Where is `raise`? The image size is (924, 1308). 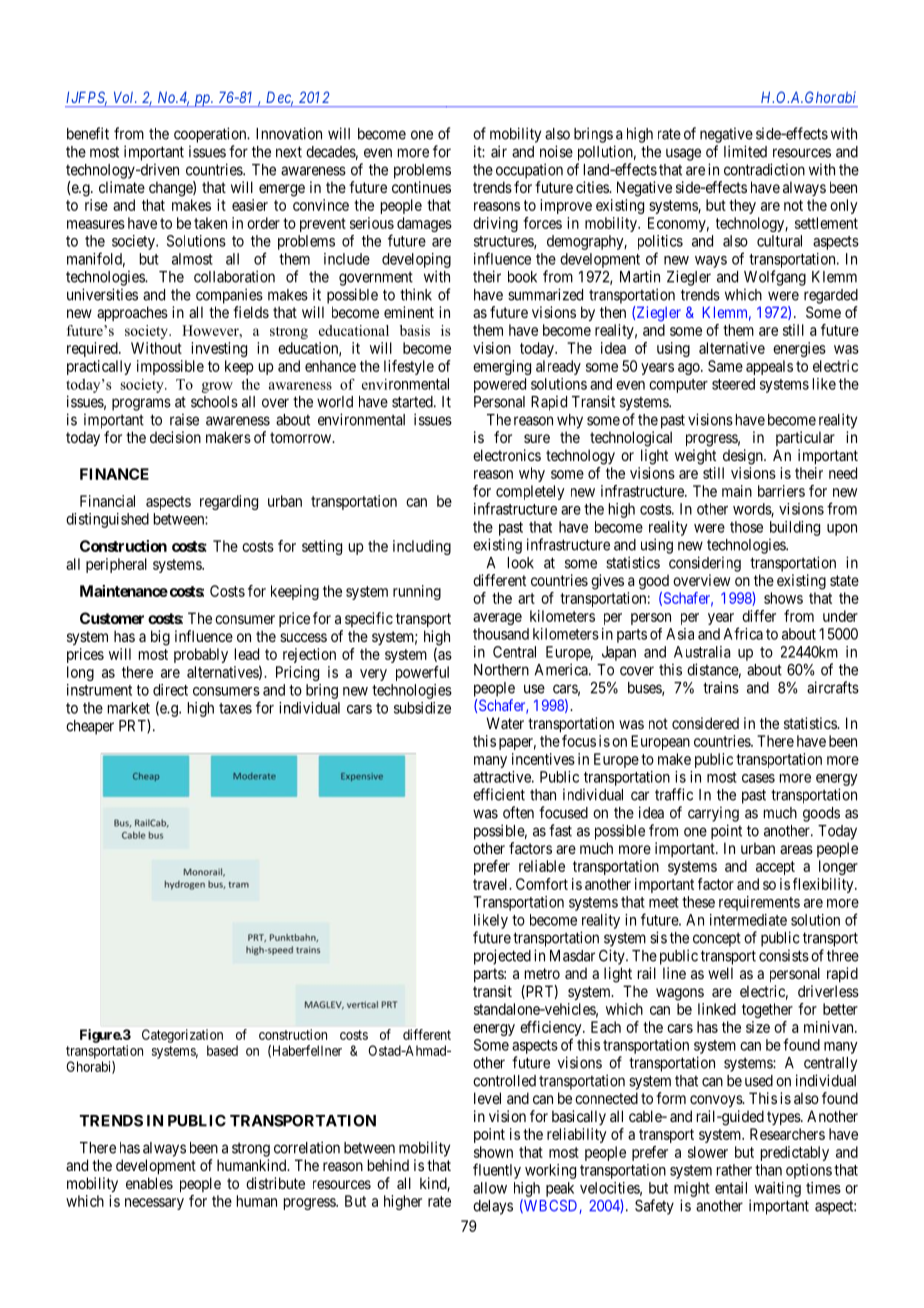 raise is located at coordinates (184, 419).
